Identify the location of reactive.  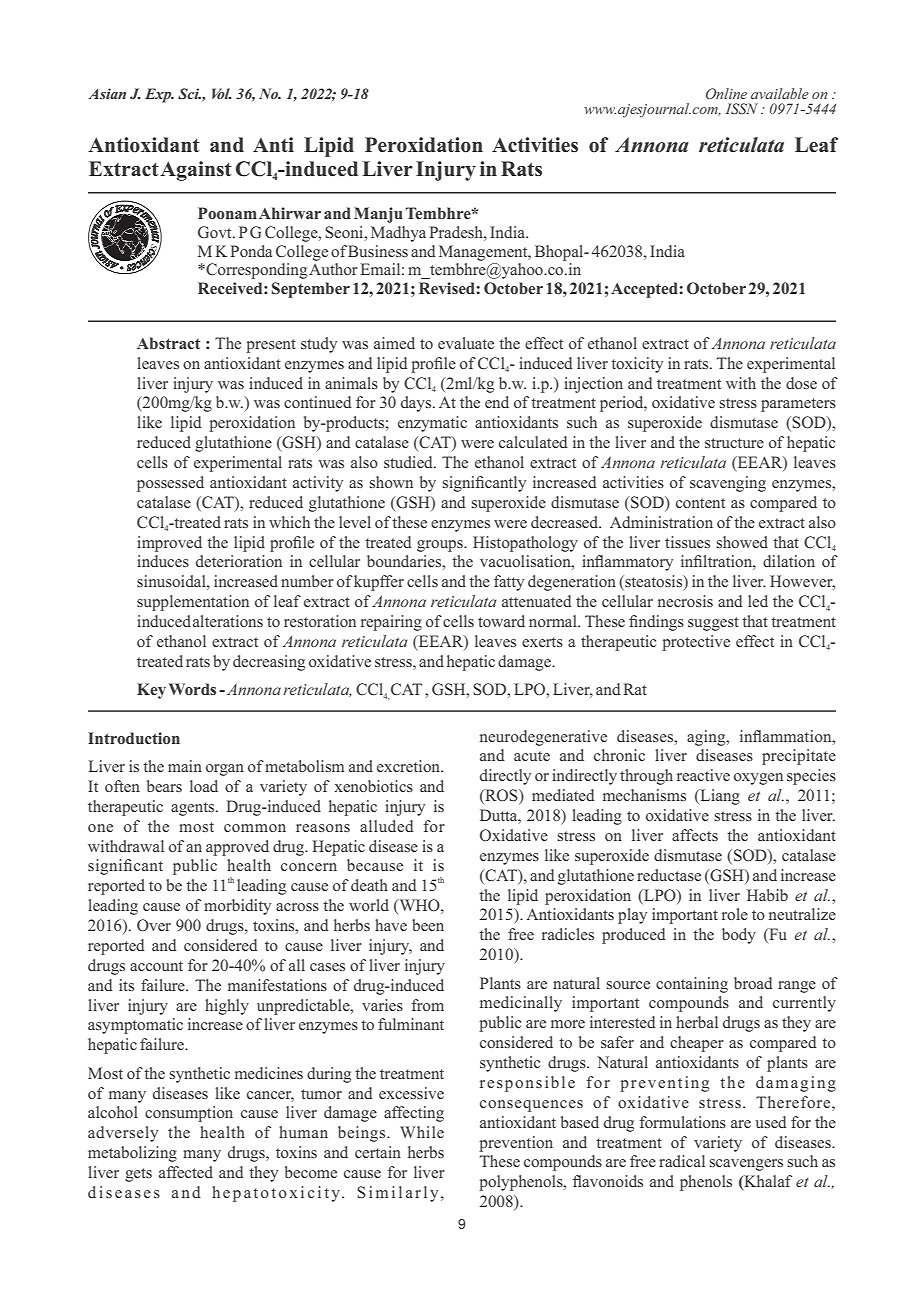
(703, 775).
